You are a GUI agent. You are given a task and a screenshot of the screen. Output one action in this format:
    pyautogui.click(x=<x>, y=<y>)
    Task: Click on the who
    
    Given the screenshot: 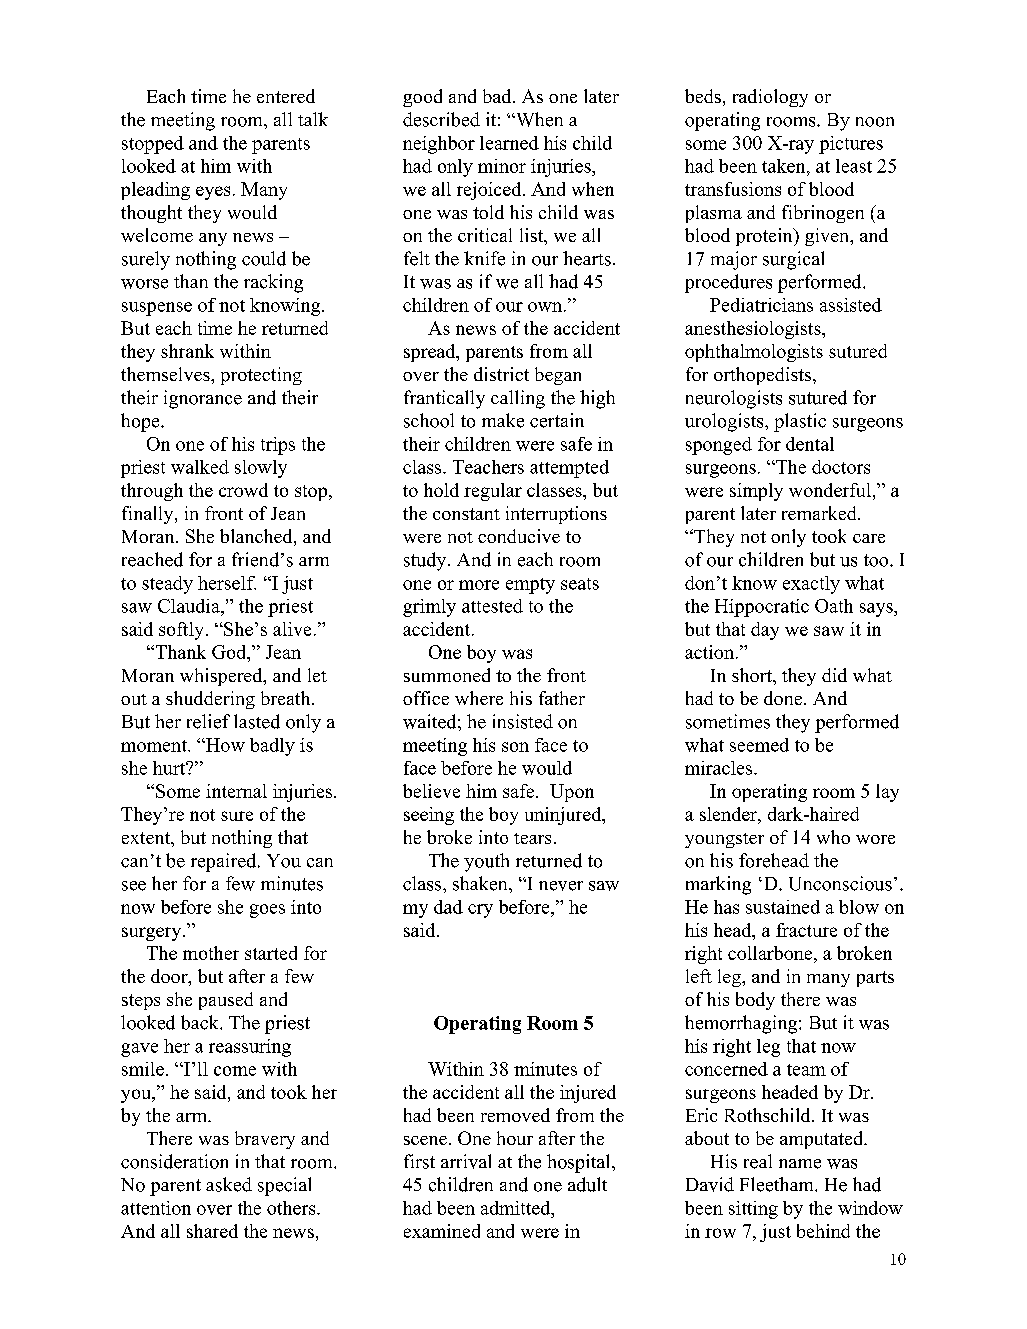 What is the action you would take?
    pyautogui.click(x=833, y=837)
